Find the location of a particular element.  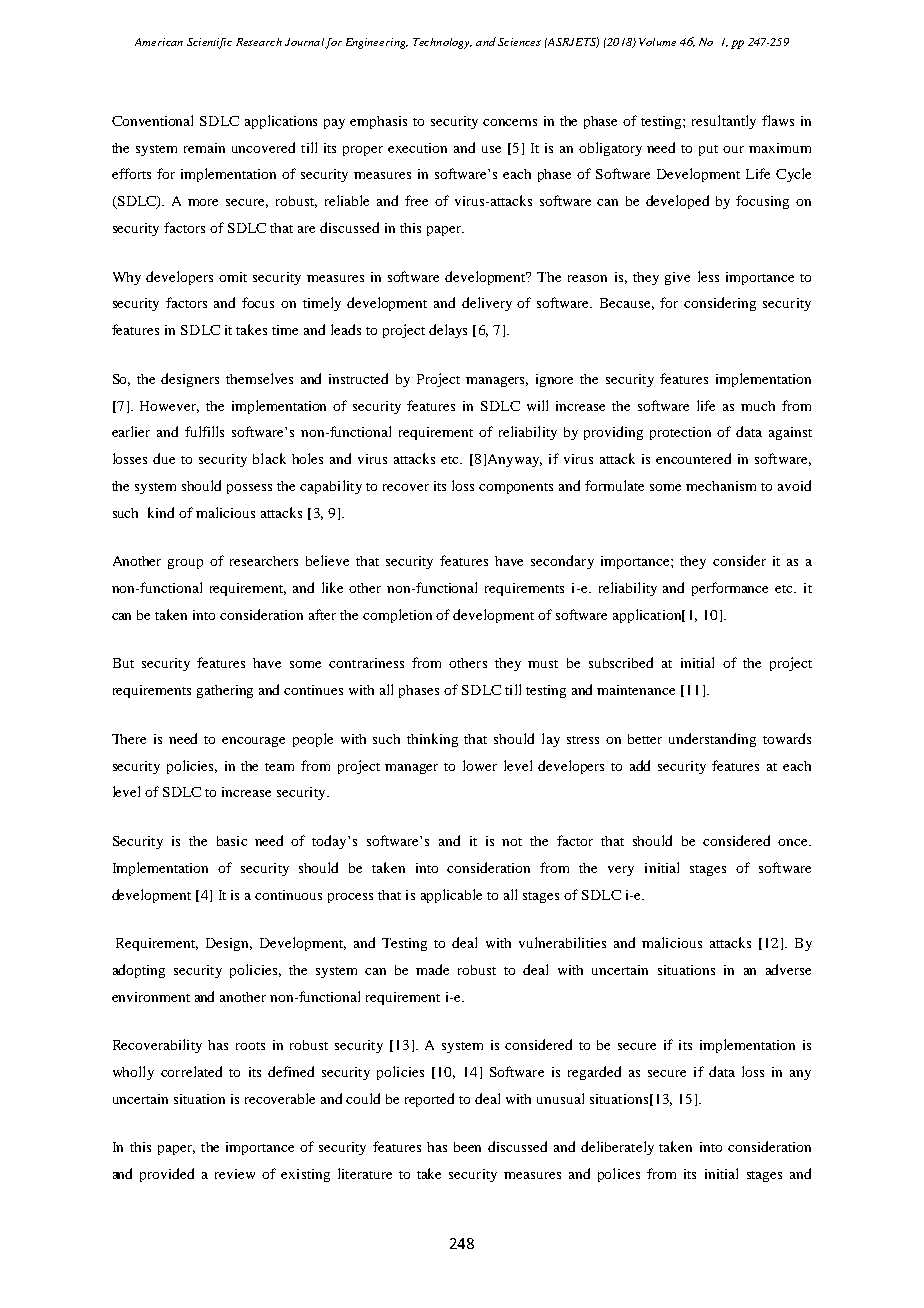

adverse is located at coordinates (788, 969).
